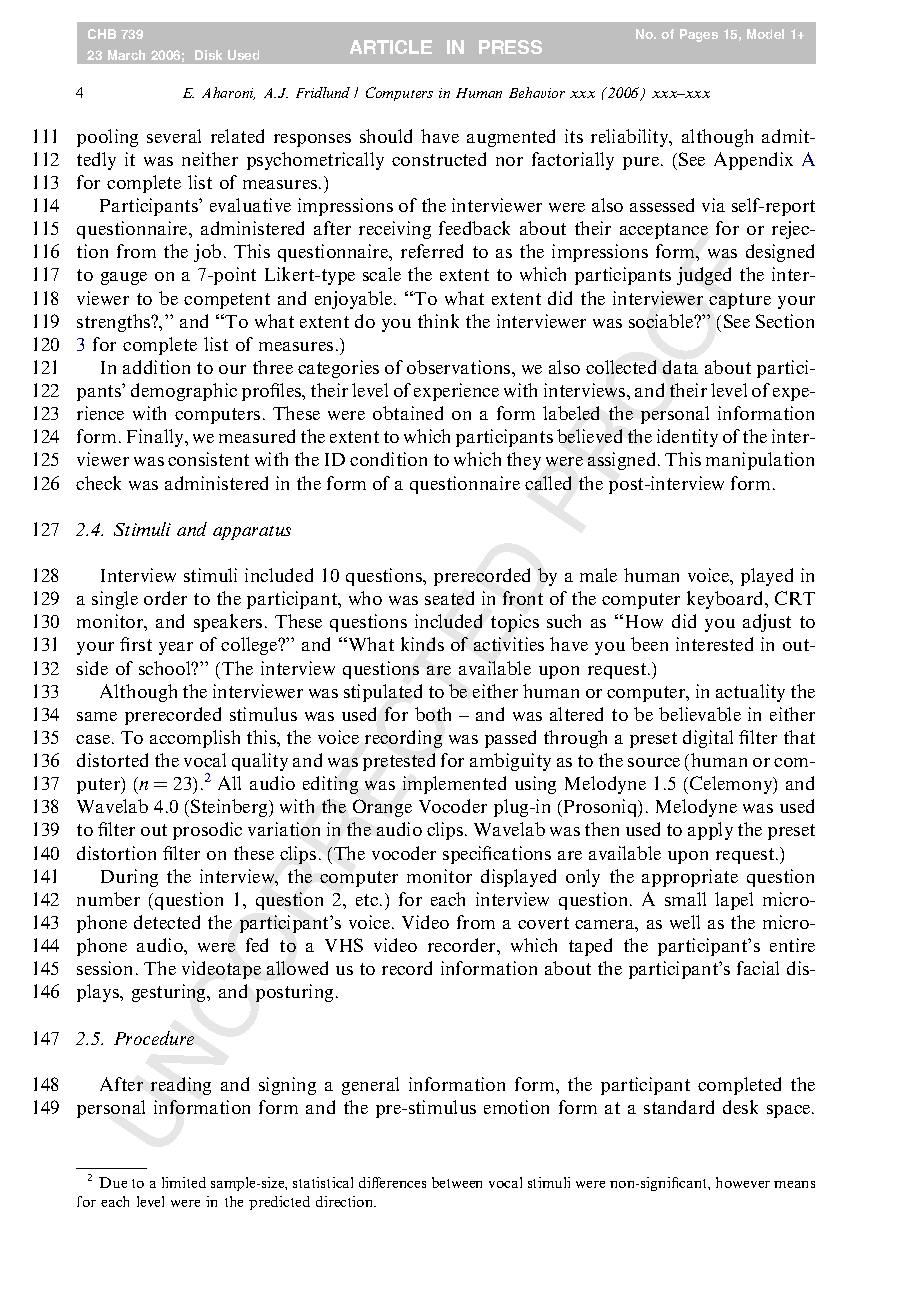 This document has width=904, height=1316. I want to click on etc, so click(368, 900).
